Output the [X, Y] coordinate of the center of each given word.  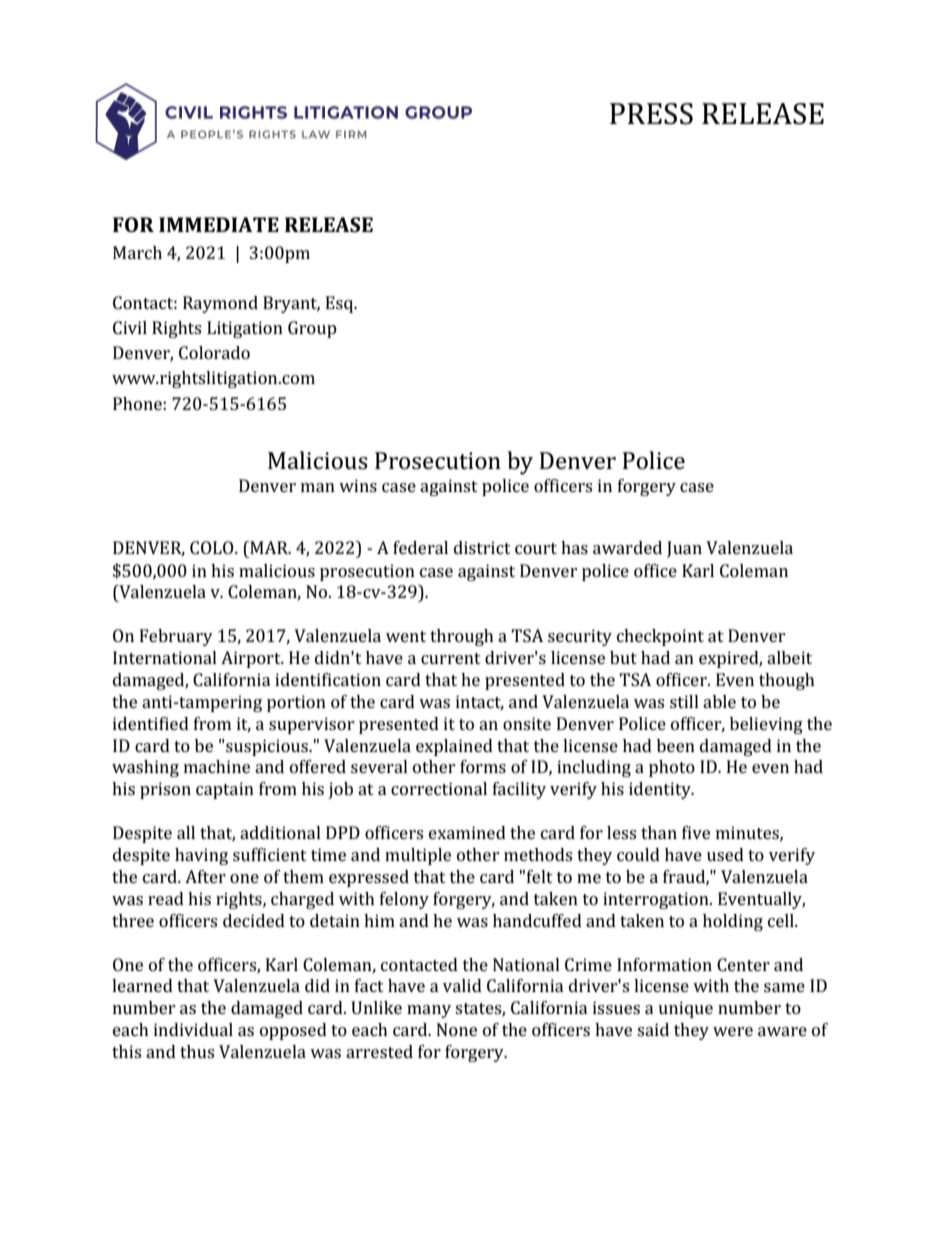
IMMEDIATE [219, 224]
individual [193, 1029]
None [457, 1029]
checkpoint [660, 637]
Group [312, 329]
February [176, 637]
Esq [341, 304]
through [462, 637]
